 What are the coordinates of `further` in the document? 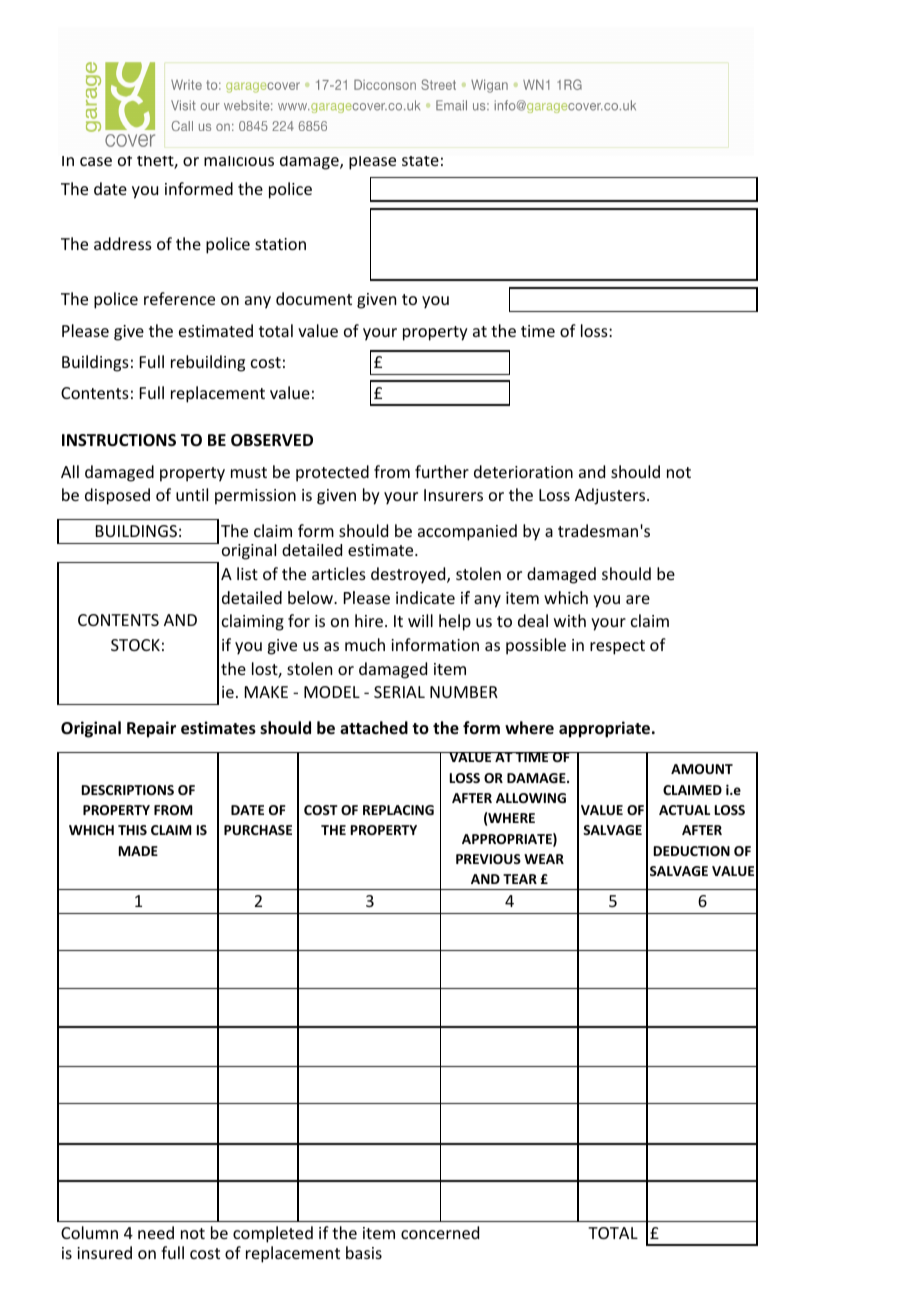 It's located at (442, 471).
